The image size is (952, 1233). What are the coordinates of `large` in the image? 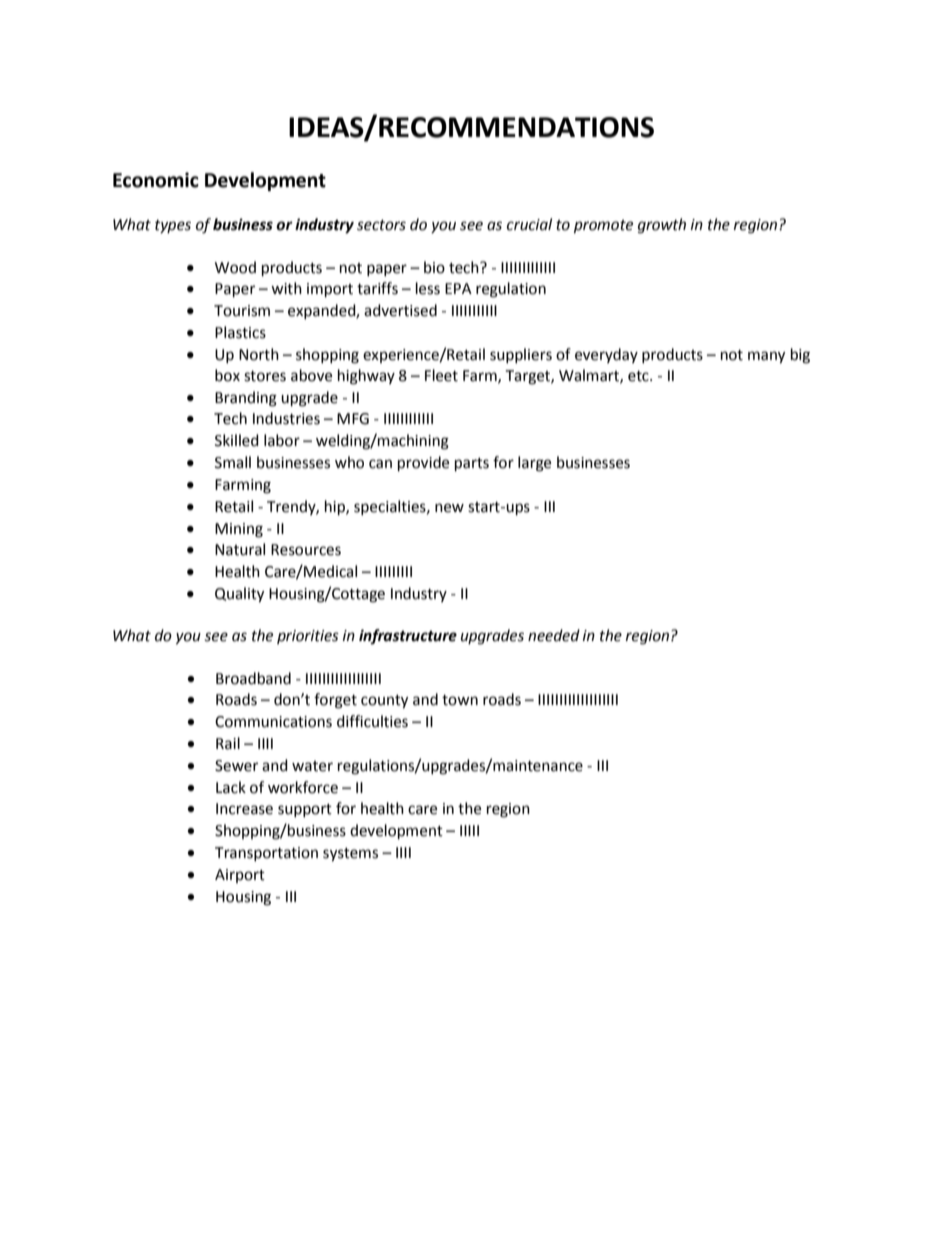 It's located at (534, 464).
